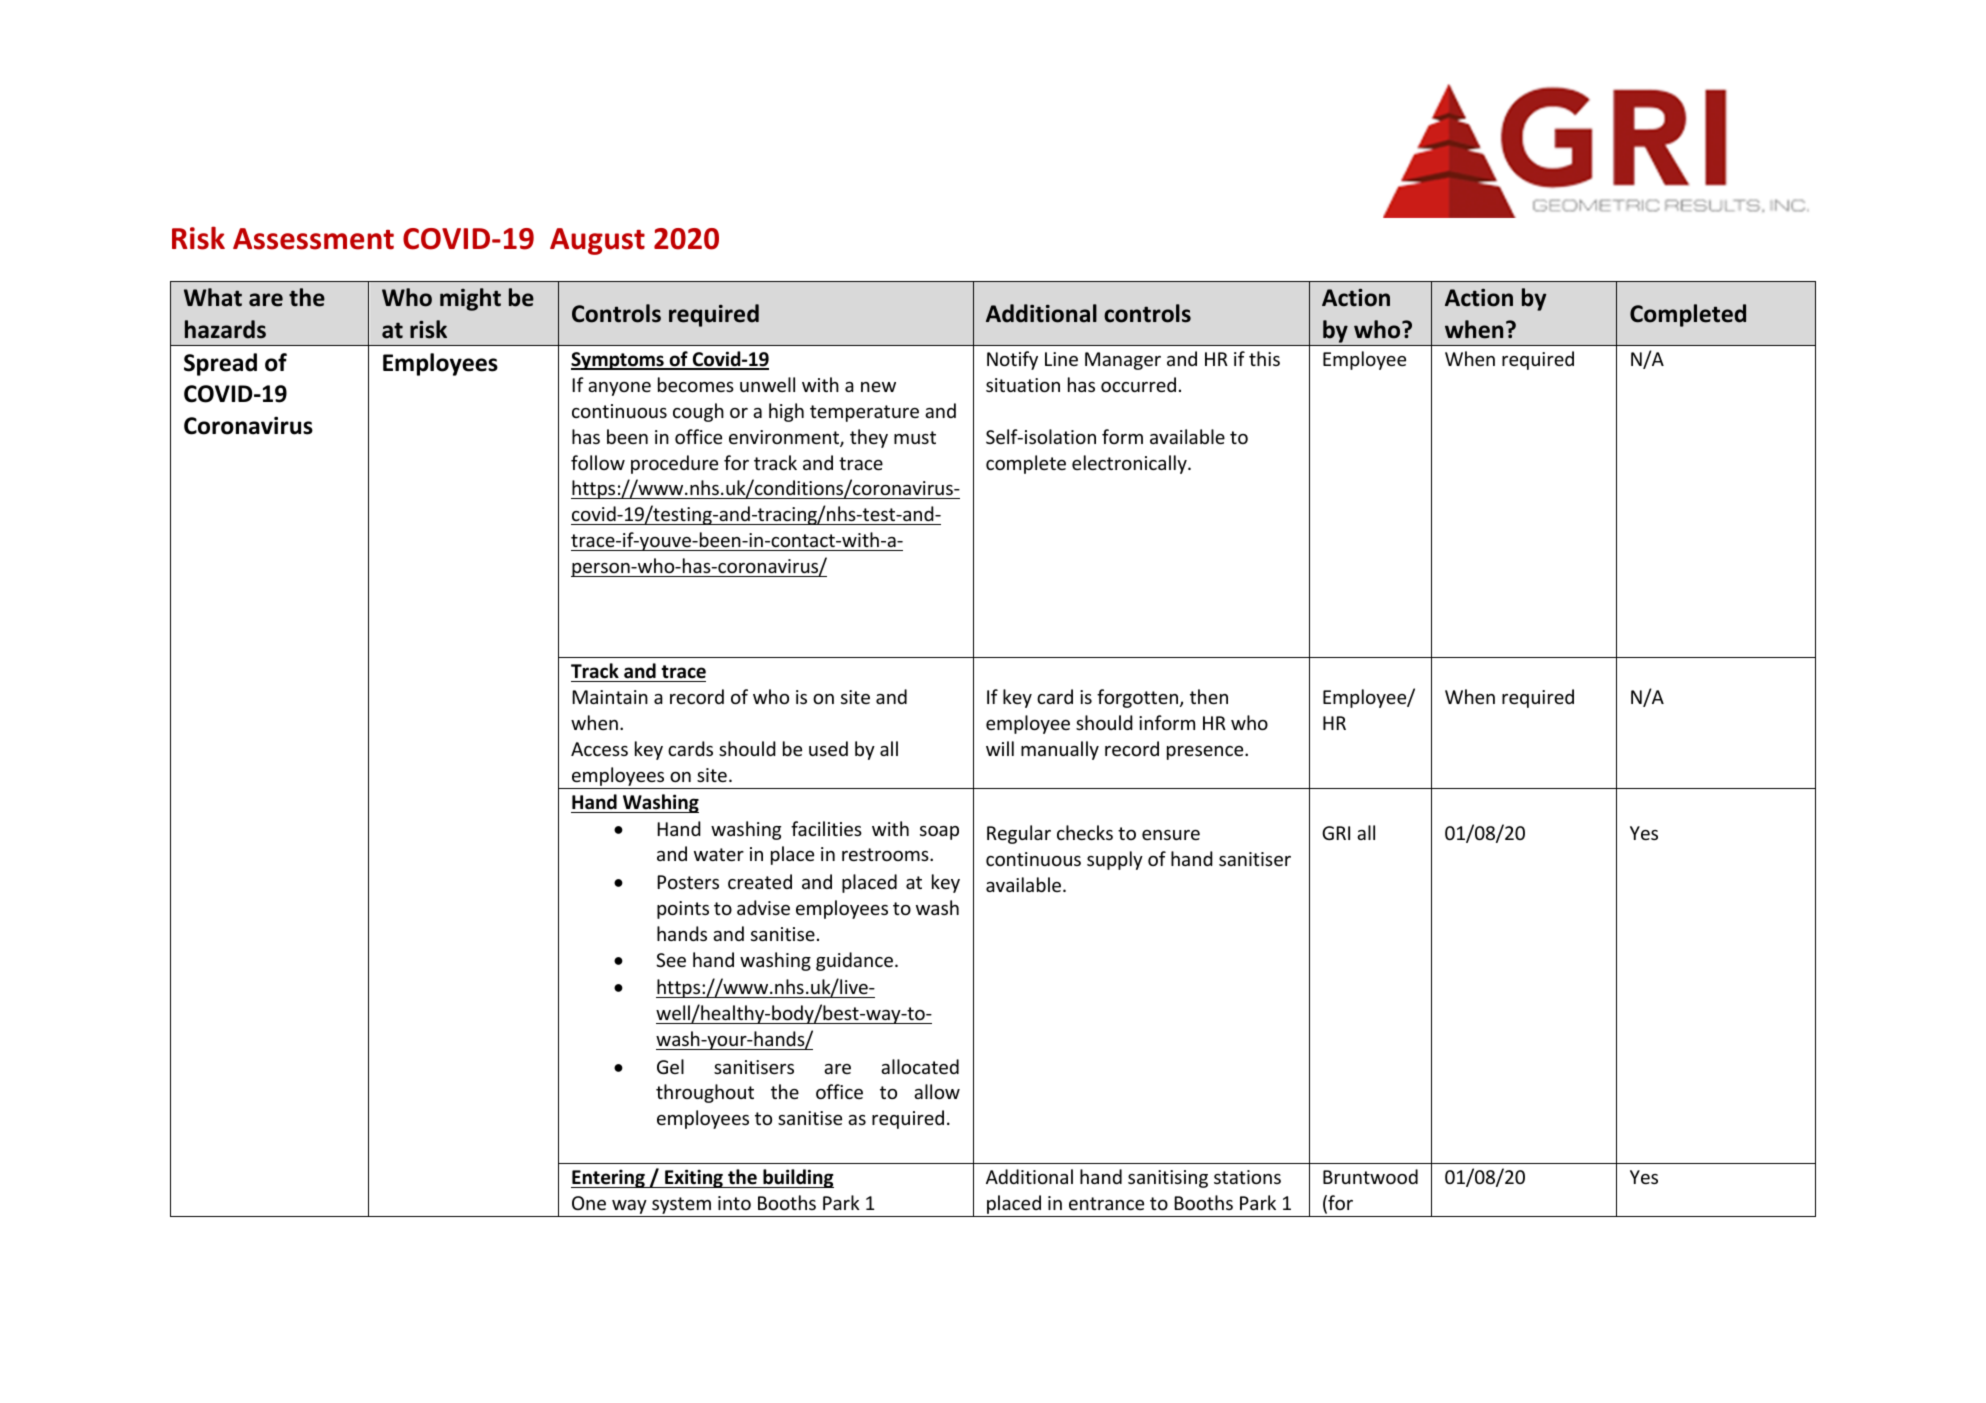 Image resolution: width=1986 pixels, height=1403 pixels. I want to click on building, so click(797, 1178).
